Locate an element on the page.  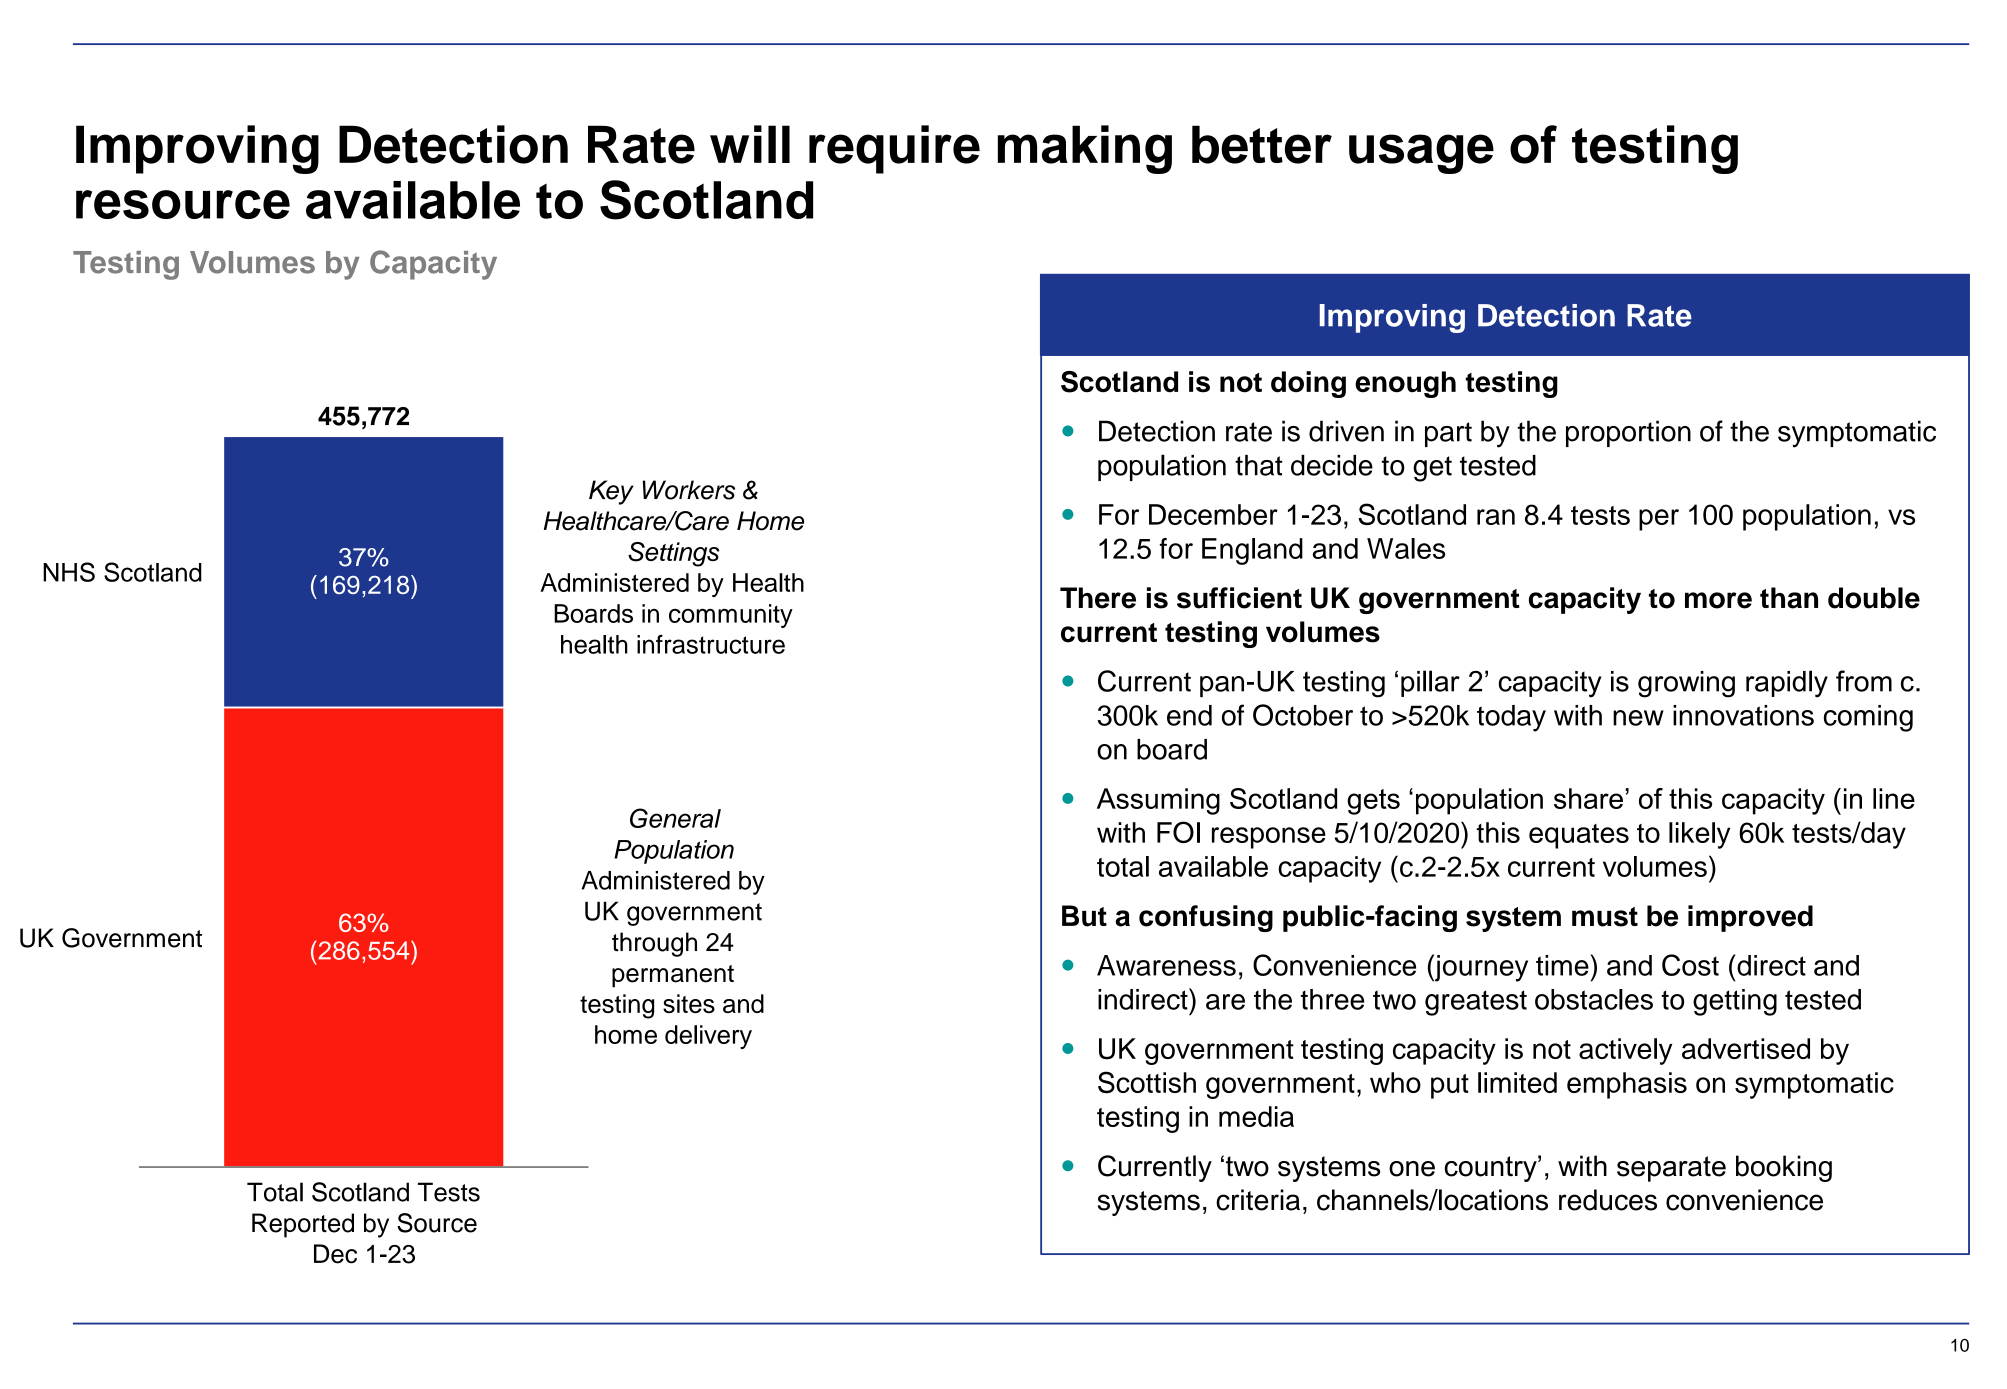
will is located at coordinates (750, 144).
